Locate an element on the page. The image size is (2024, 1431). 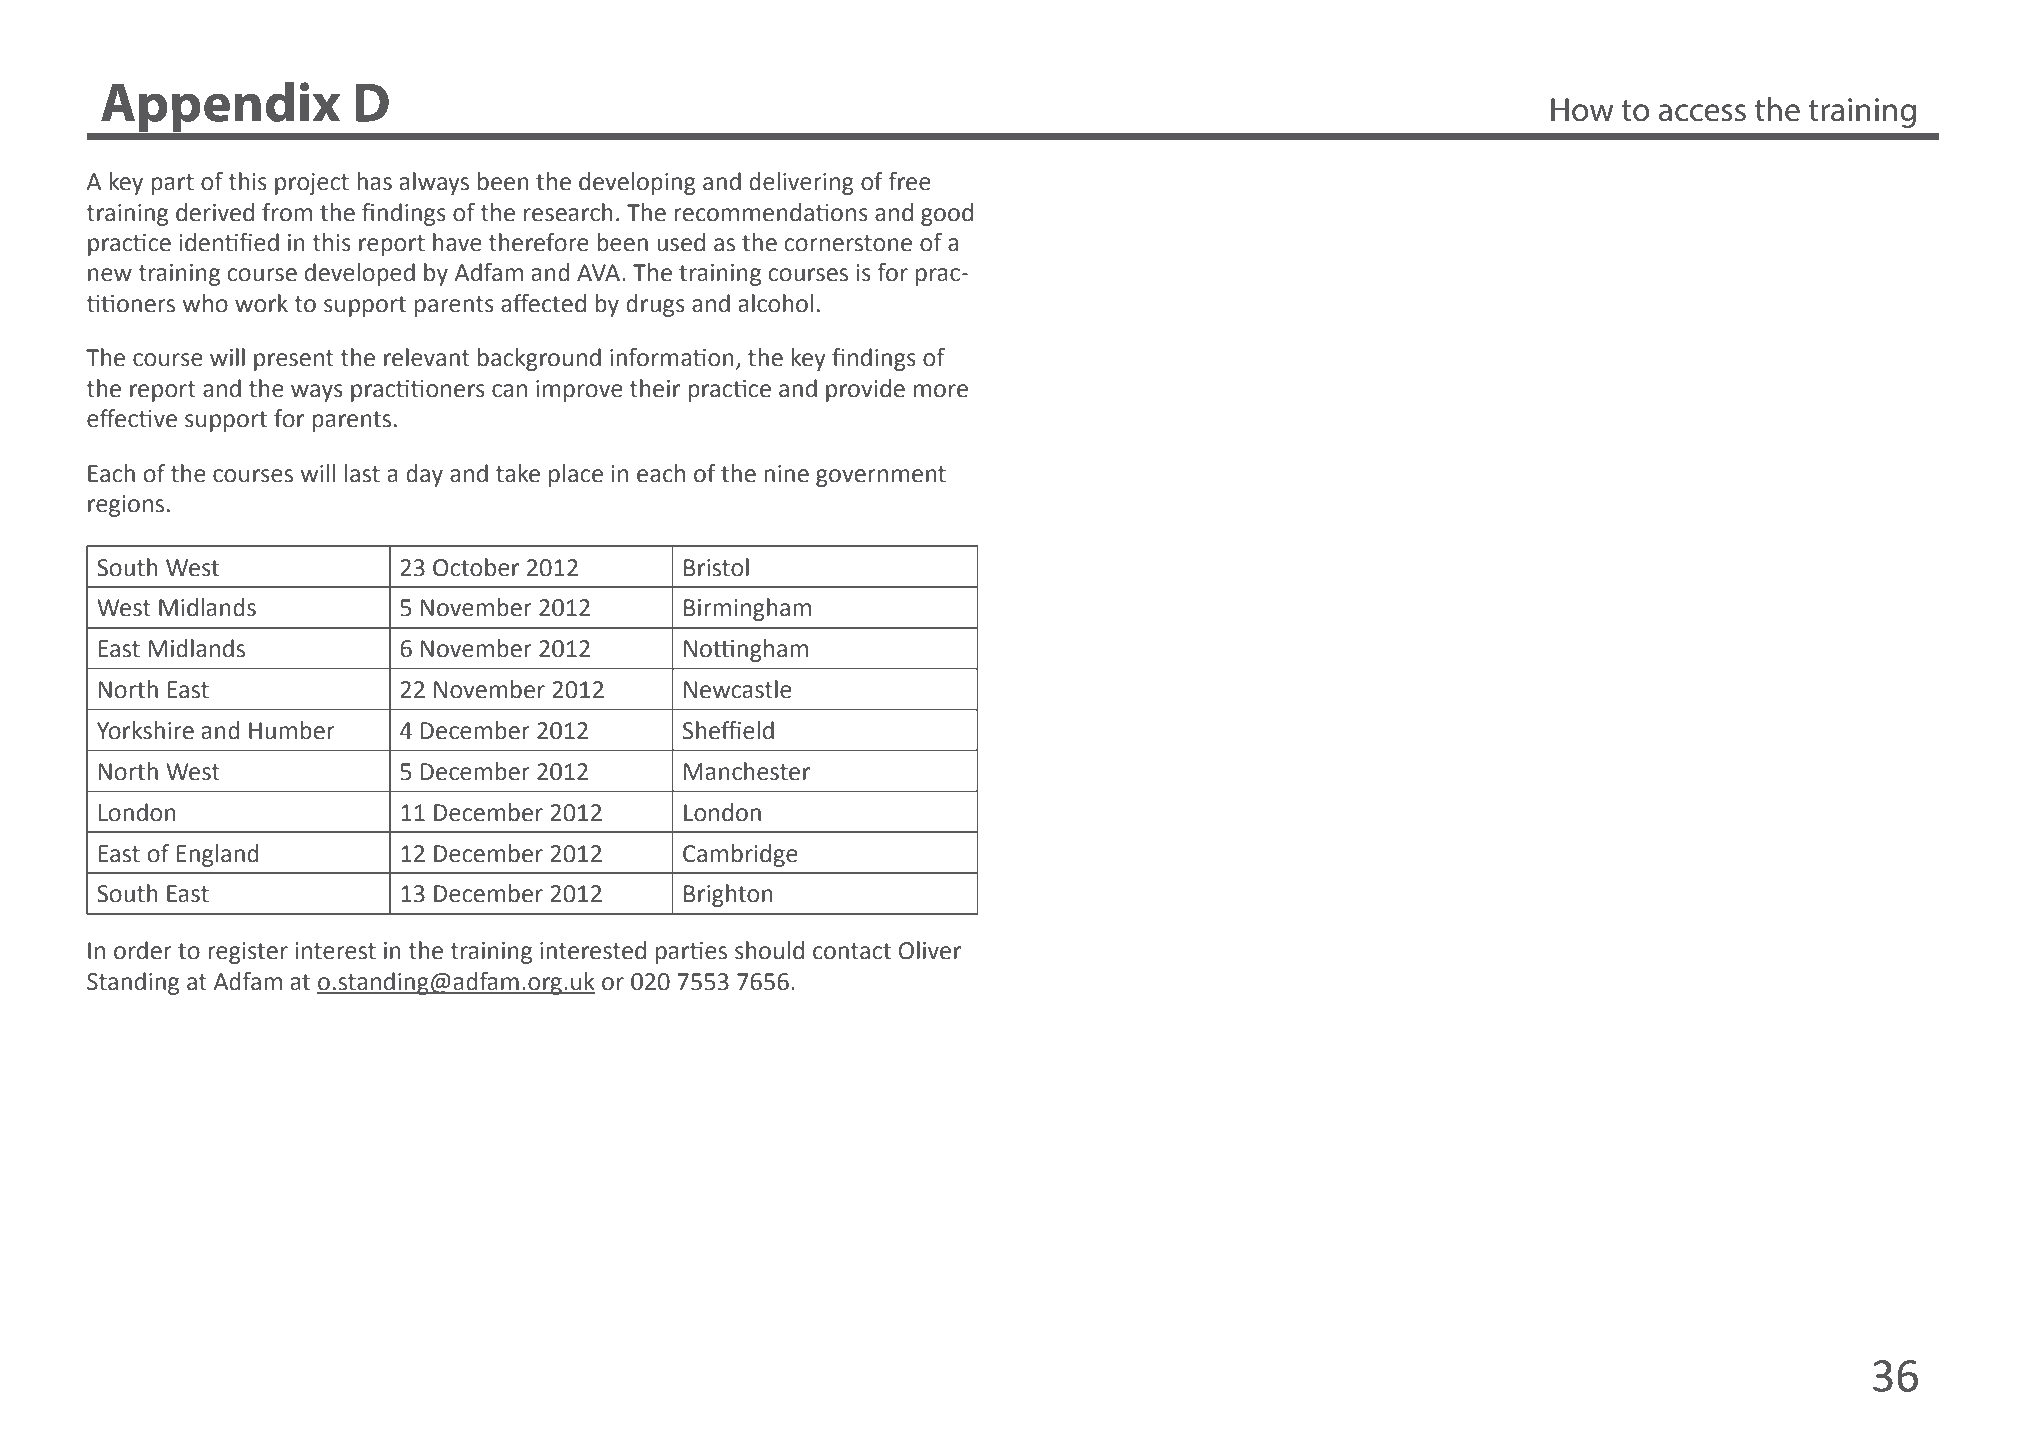
project is located at coordinates (312, 184).
